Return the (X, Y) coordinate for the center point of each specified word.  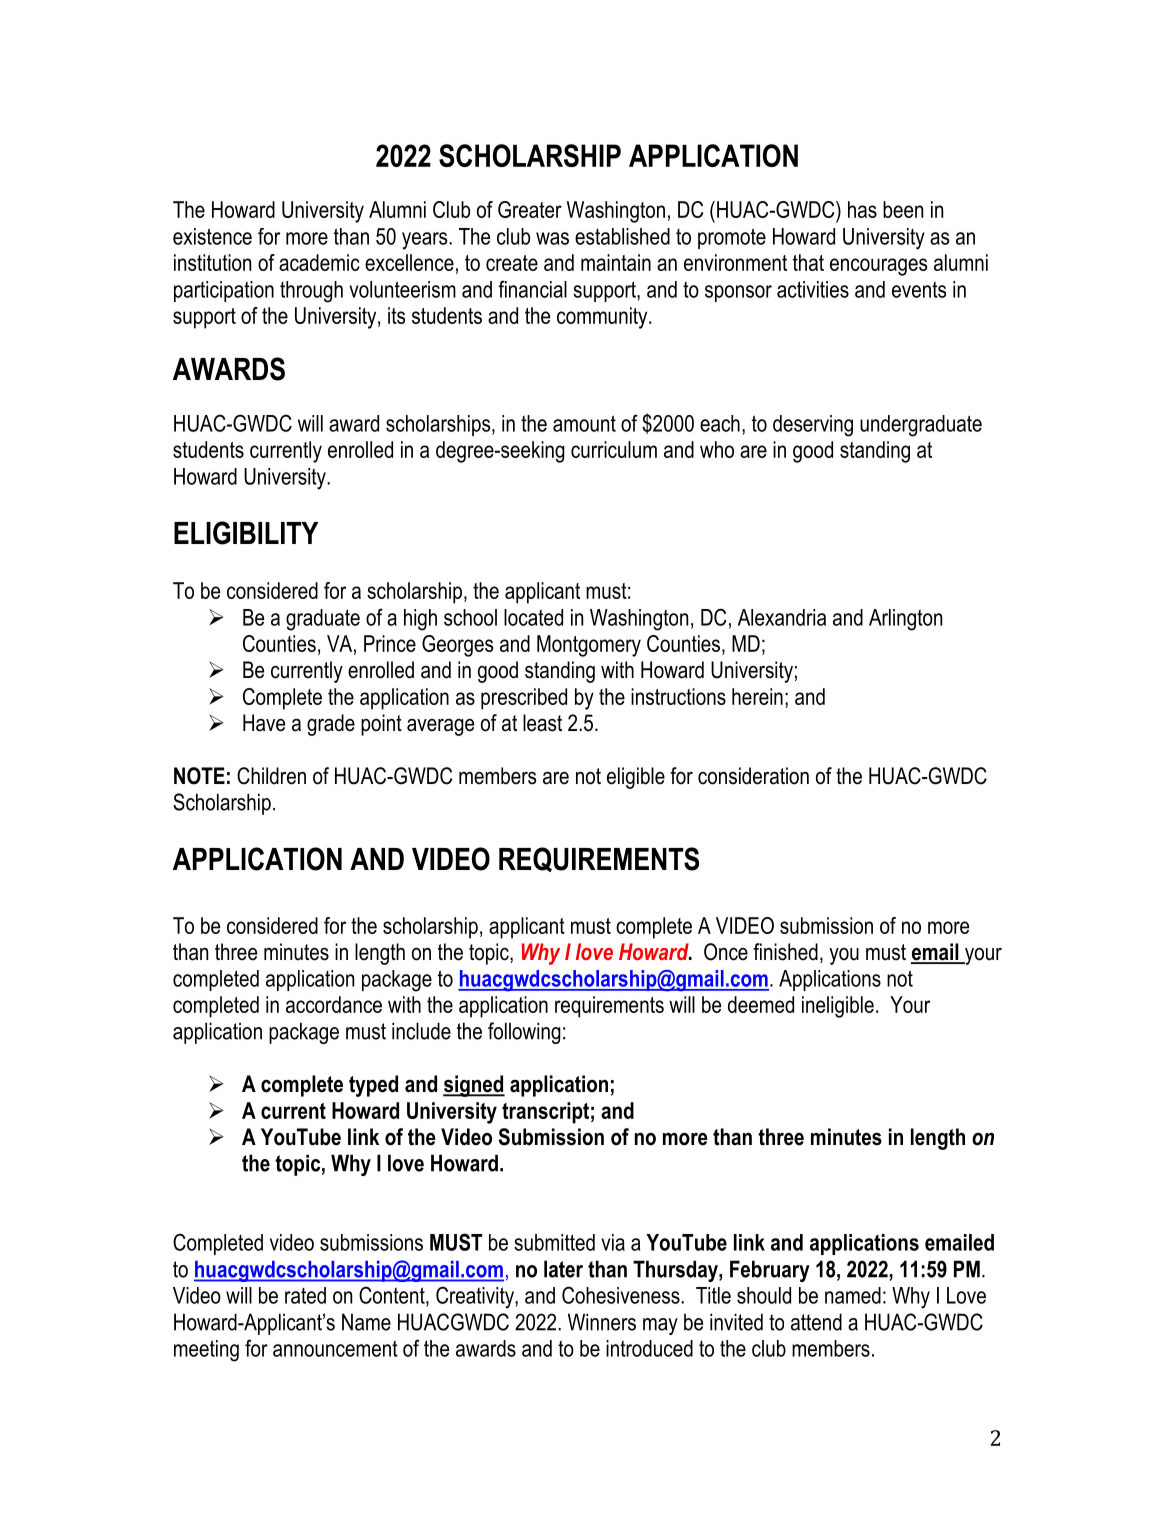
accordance (334, 1004)
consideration (753, 776)
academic (319, 262)
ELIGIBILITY (246, 533)
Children (271, 776)
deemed (761, 1004)
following (524, 1033)
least (542, 723)
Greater (530, 209)
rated (305, 1295)
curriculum (614, 449)
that (808, 262)
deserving (813, 426)
